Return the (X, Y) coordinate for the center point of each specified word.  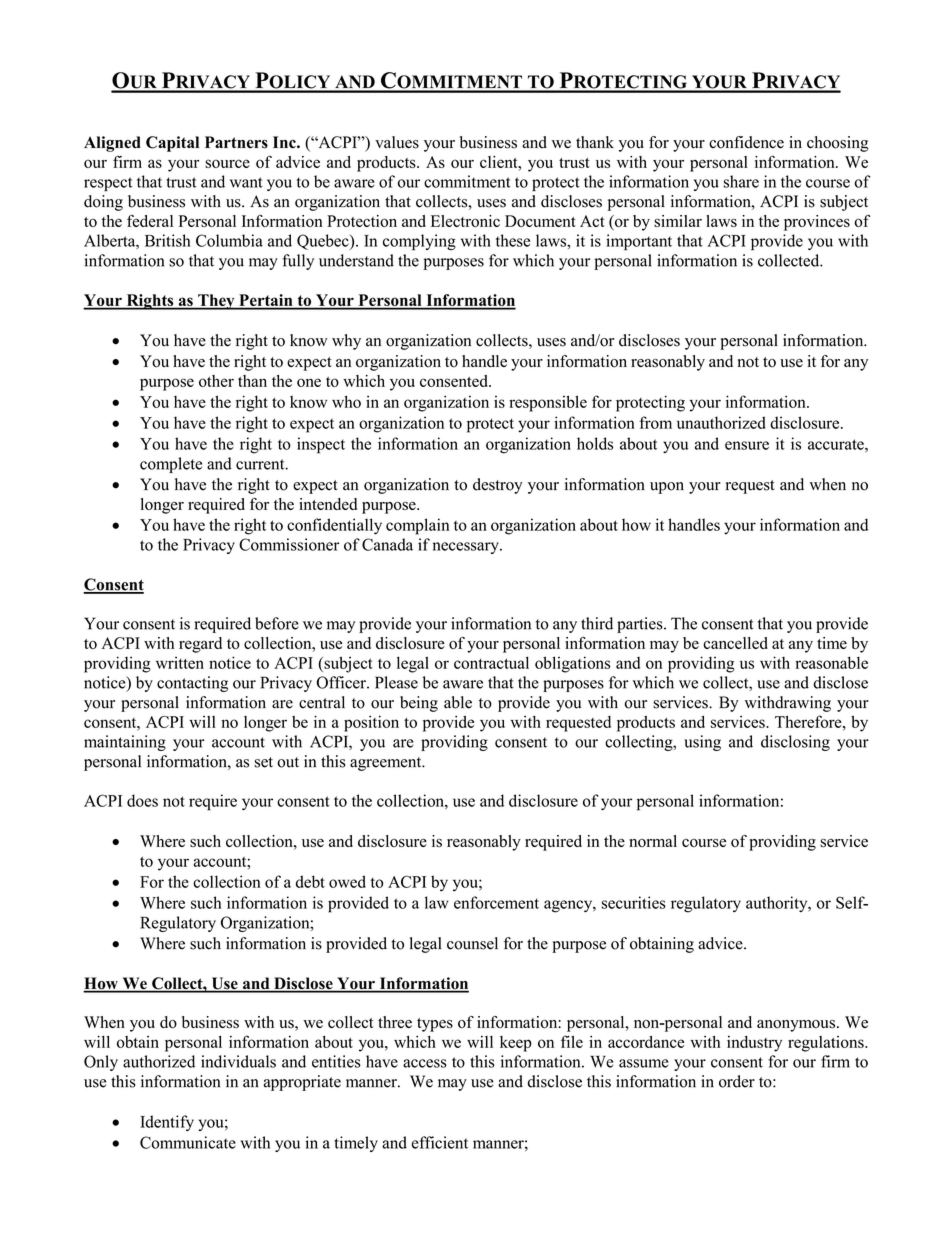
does (142, 800)
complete (171, 465)
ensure (747, 445)
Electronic (465, 221)
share (741, 181)
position (371, 723)
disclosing (795, 743)
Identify (167, 1123)
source (227, 163)
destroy (498, 486)
